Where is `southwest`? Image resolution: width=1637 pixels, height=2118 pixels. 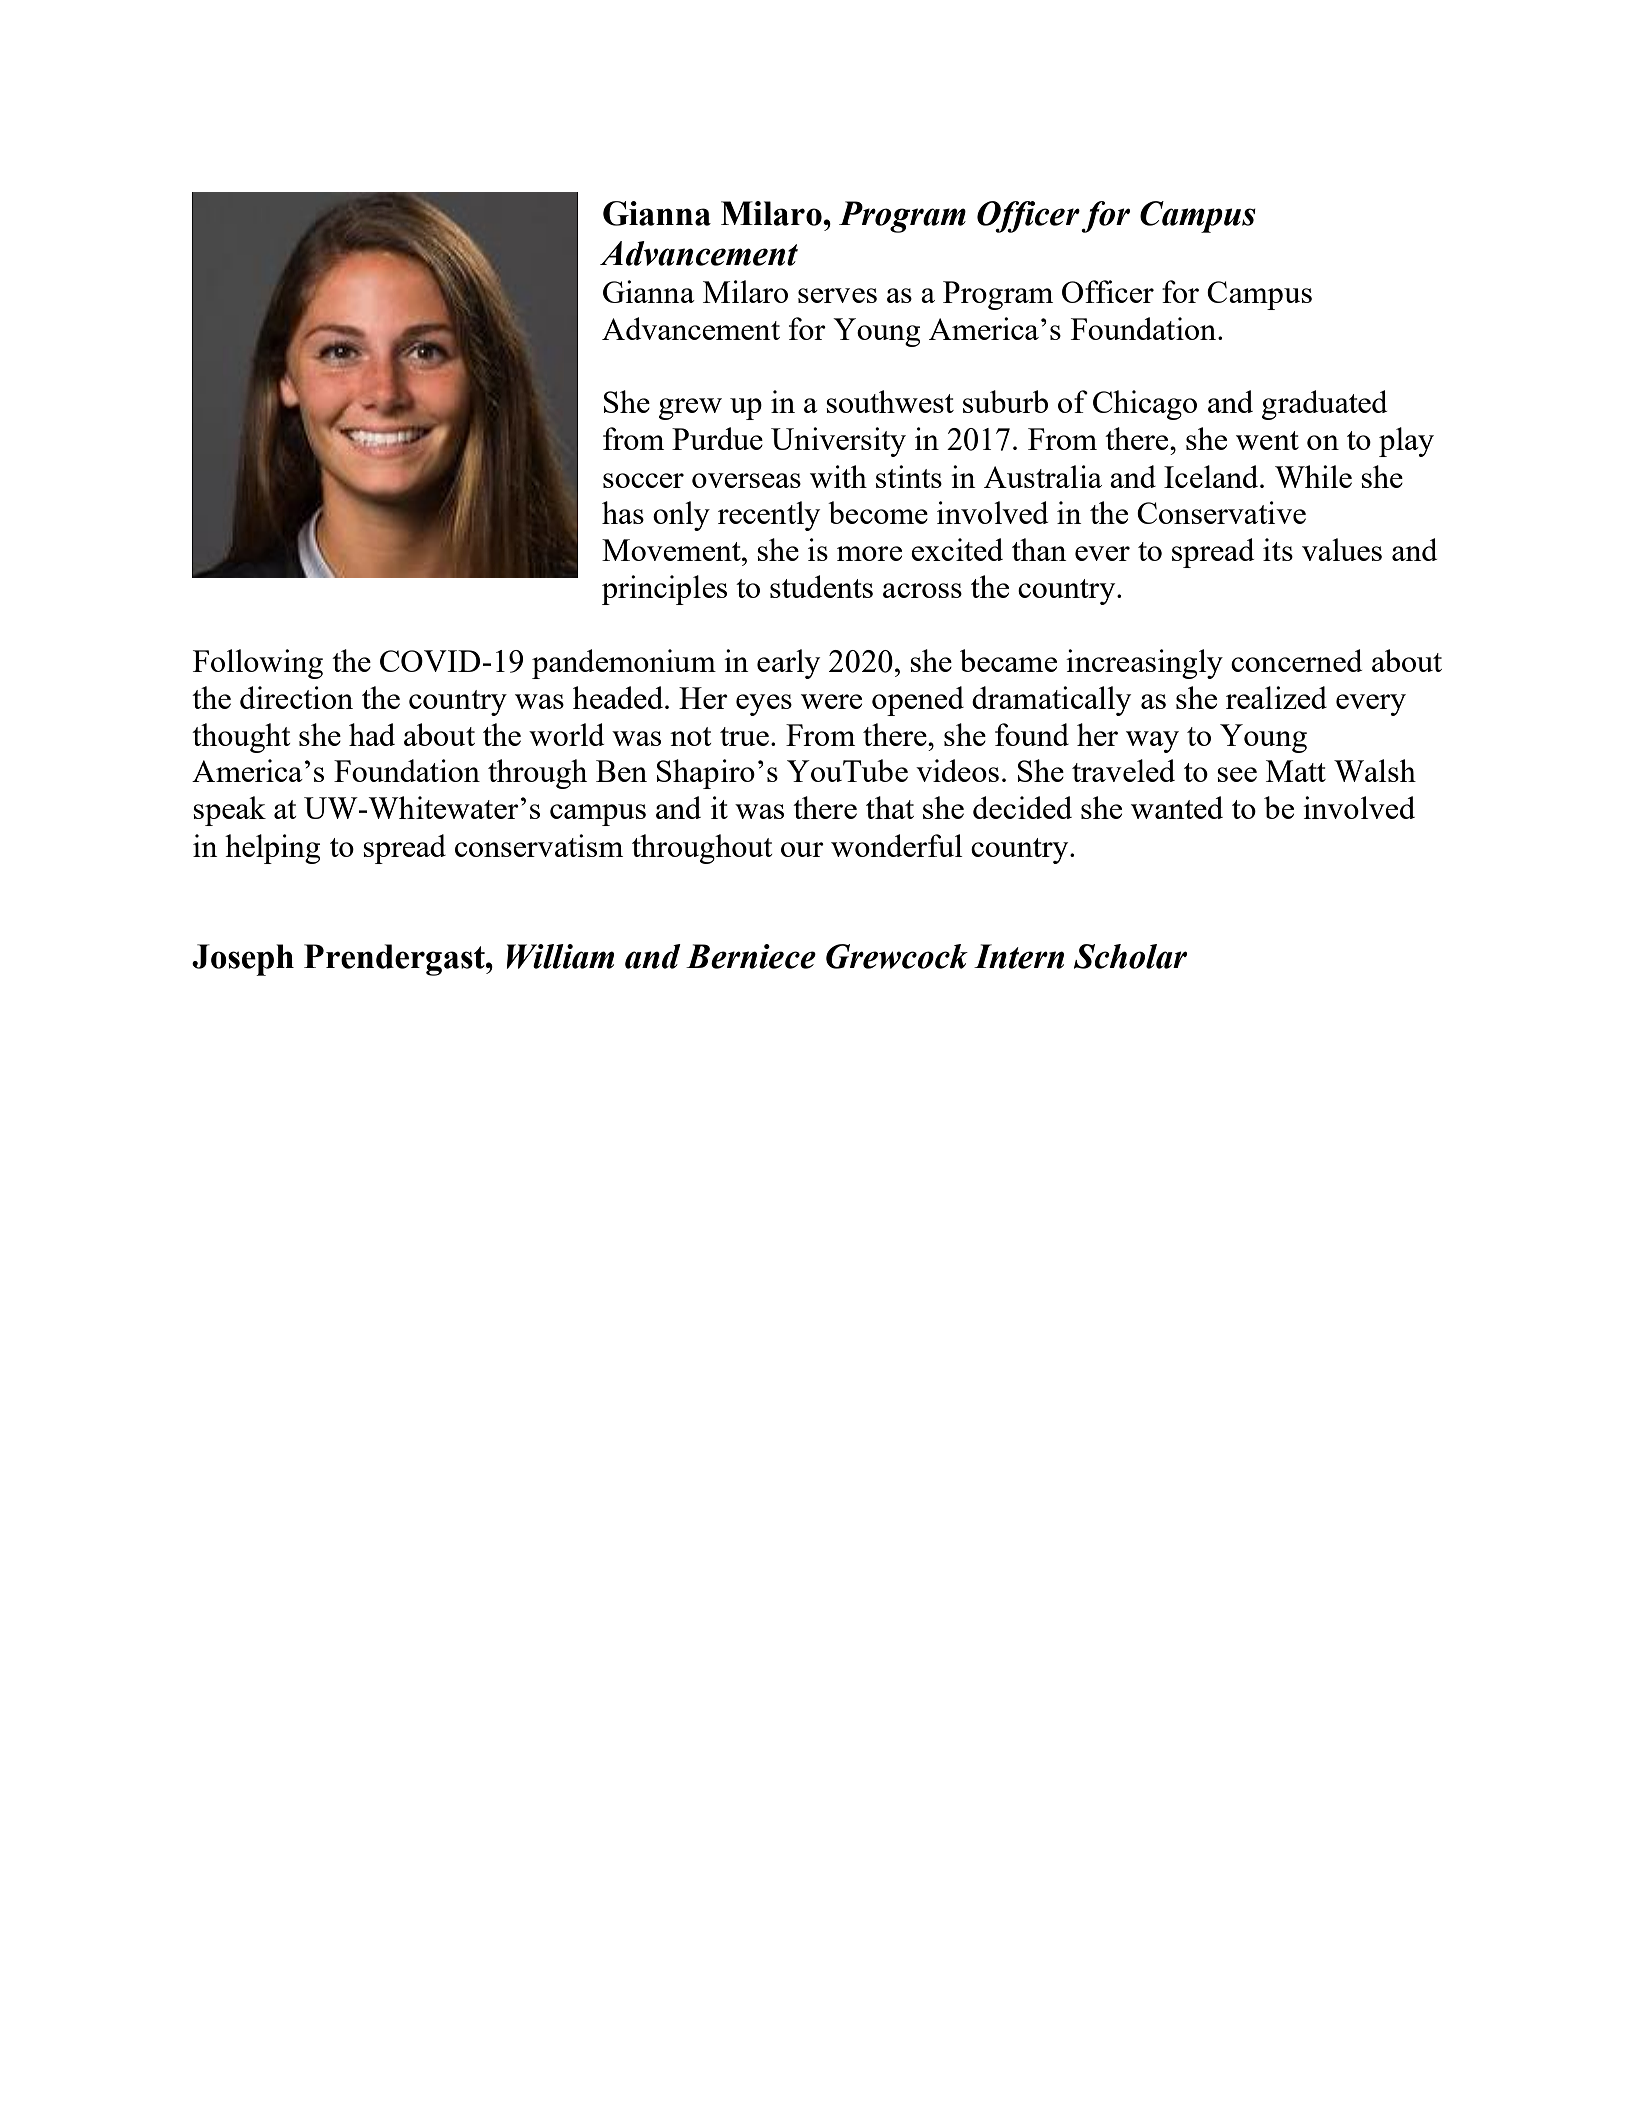
southwest is located at coordinates (890, 401).
